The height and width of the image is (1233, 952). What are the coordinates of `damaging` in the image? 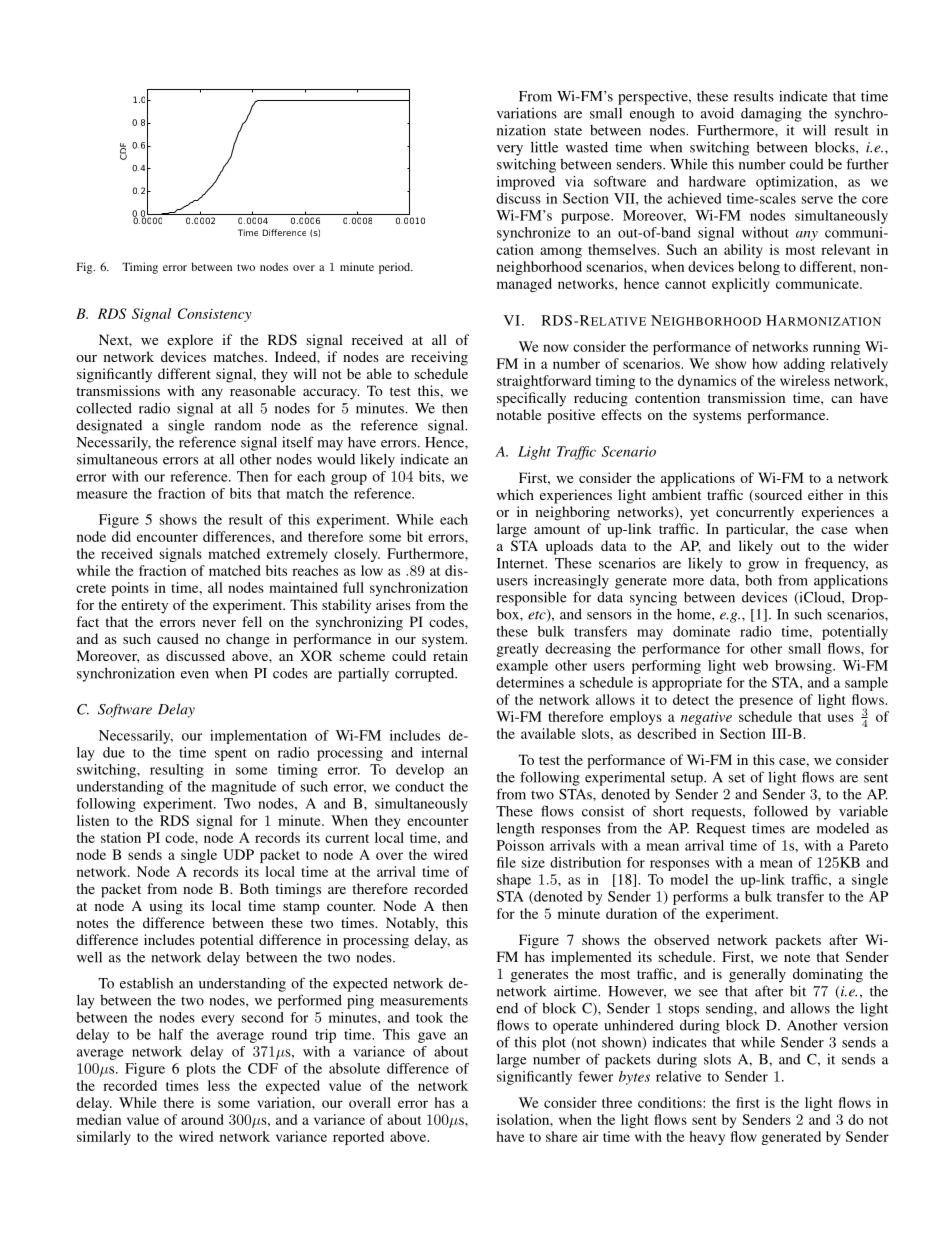 It's located at (771, 114).
